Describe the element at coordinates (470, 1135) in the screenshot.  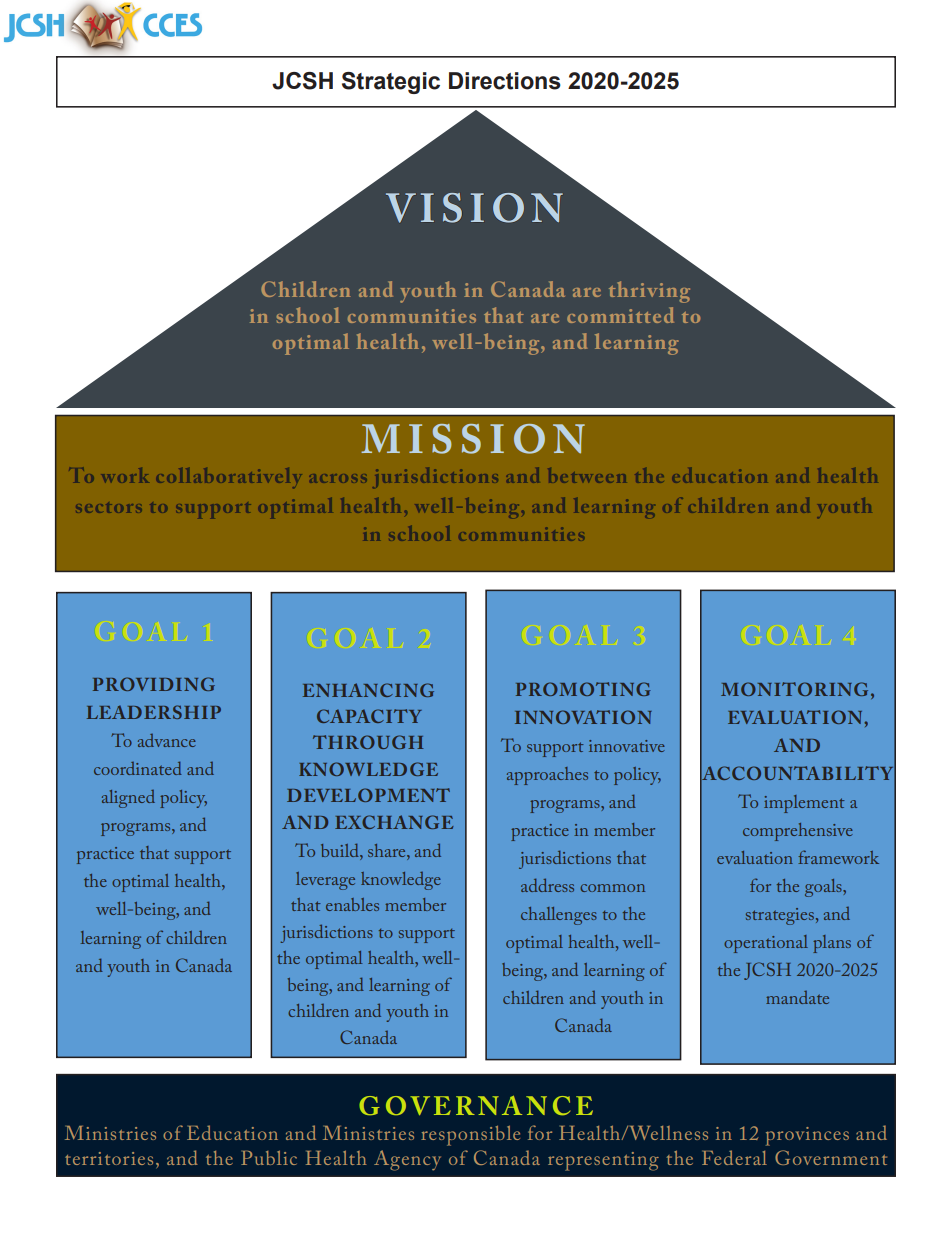
I see `responsible` at that location.
